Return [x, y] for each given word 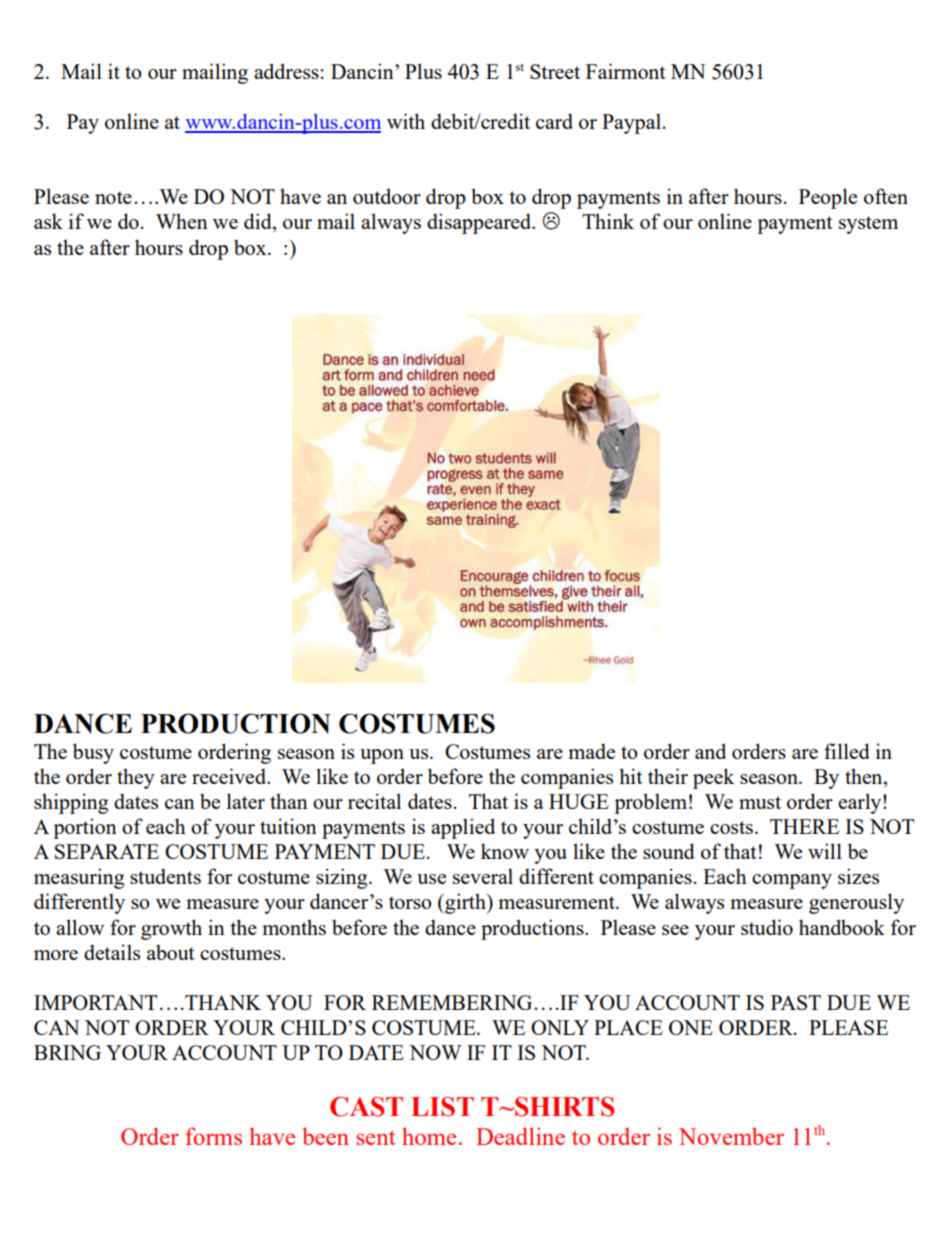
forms [213, 1136]
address [286, 71]
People [828, 198]
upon [382, 756]
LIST [442, 1107]
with [406, 121]
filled [847, 751]
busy [93, 753]
